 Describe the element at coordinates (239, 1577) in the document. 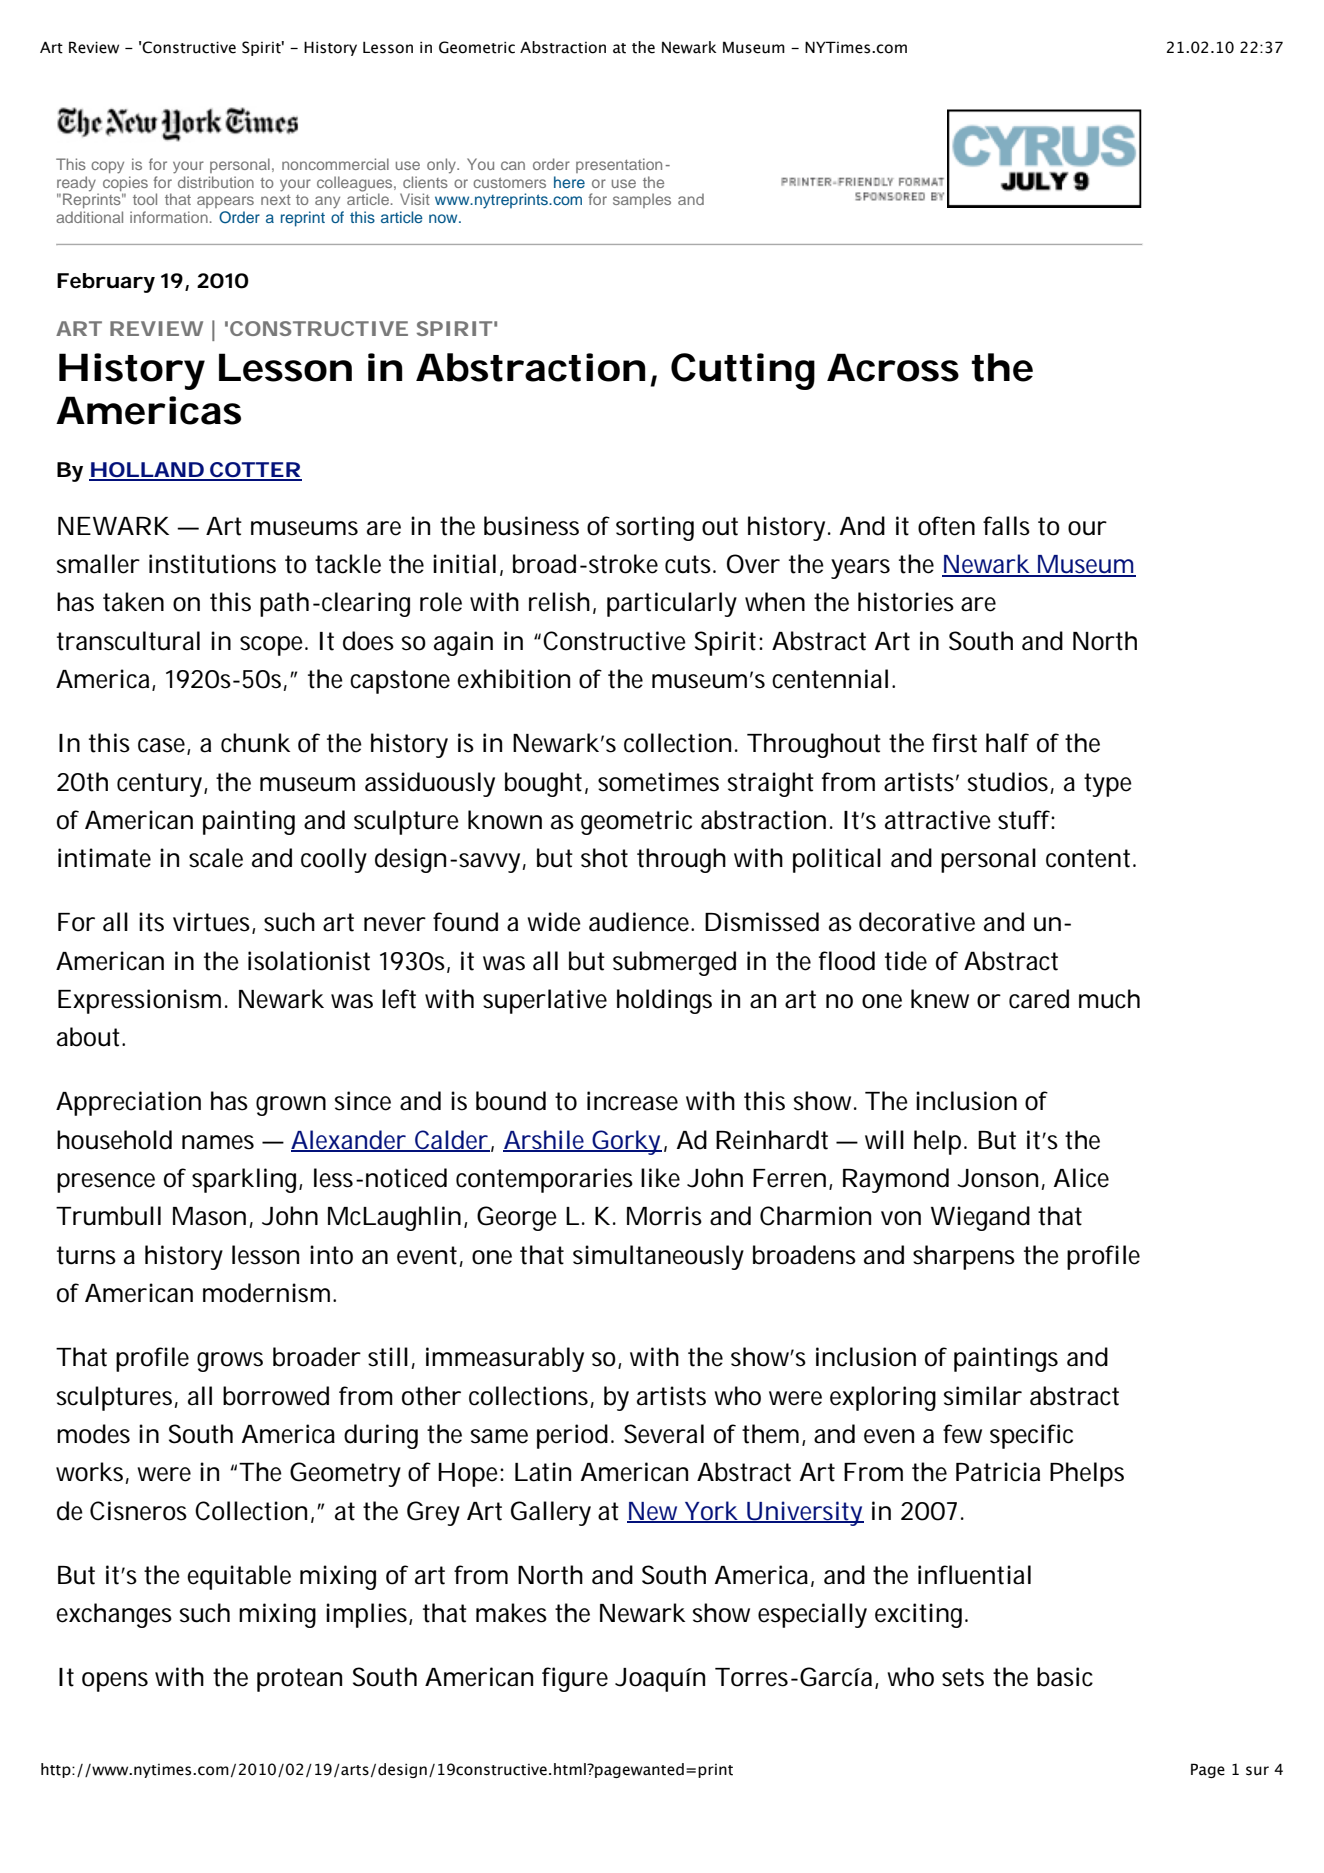

I see `equitable` at that location.
